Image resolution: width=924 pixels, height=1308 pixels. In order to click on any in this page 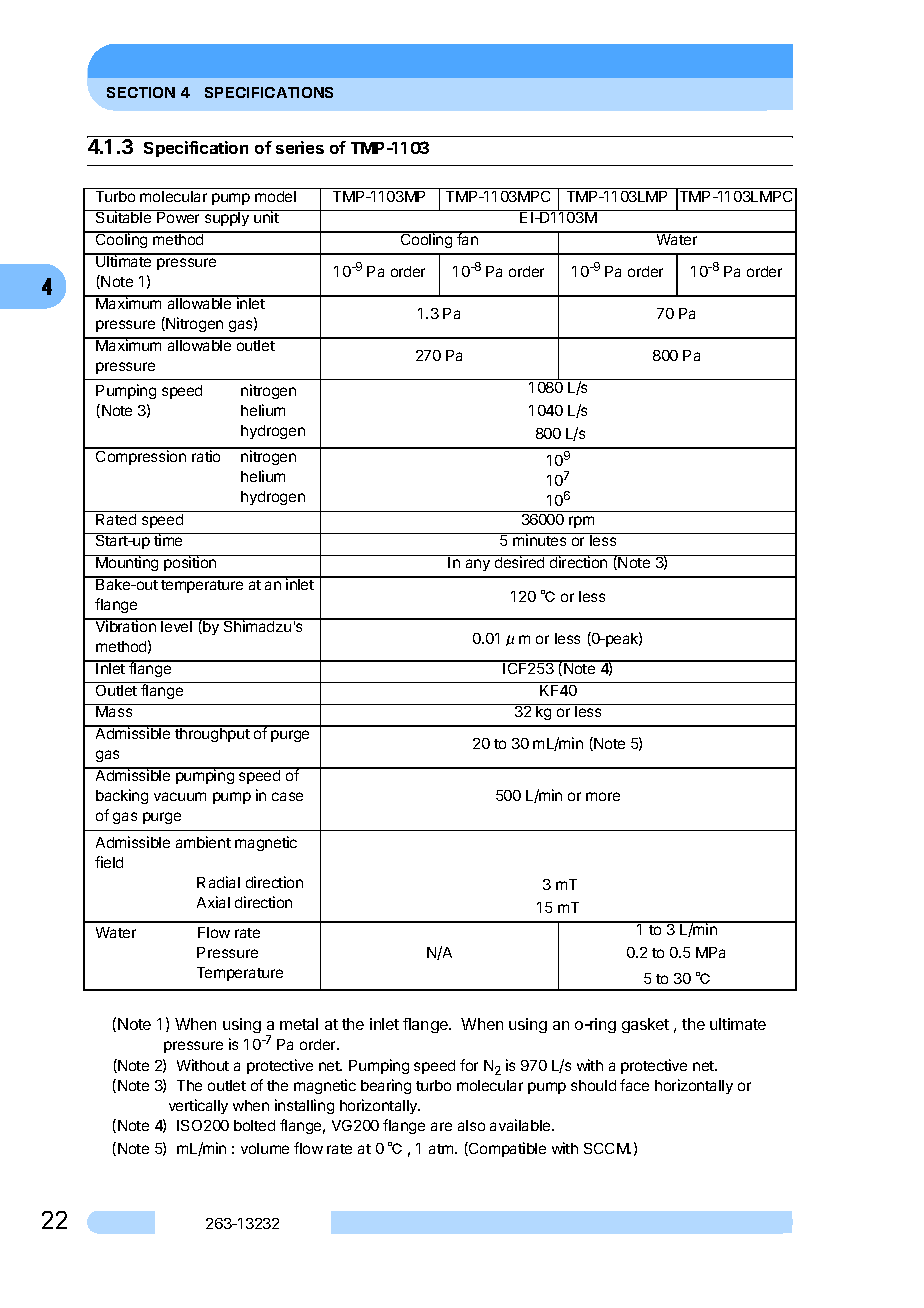, I will do `click(478, 565)`.
